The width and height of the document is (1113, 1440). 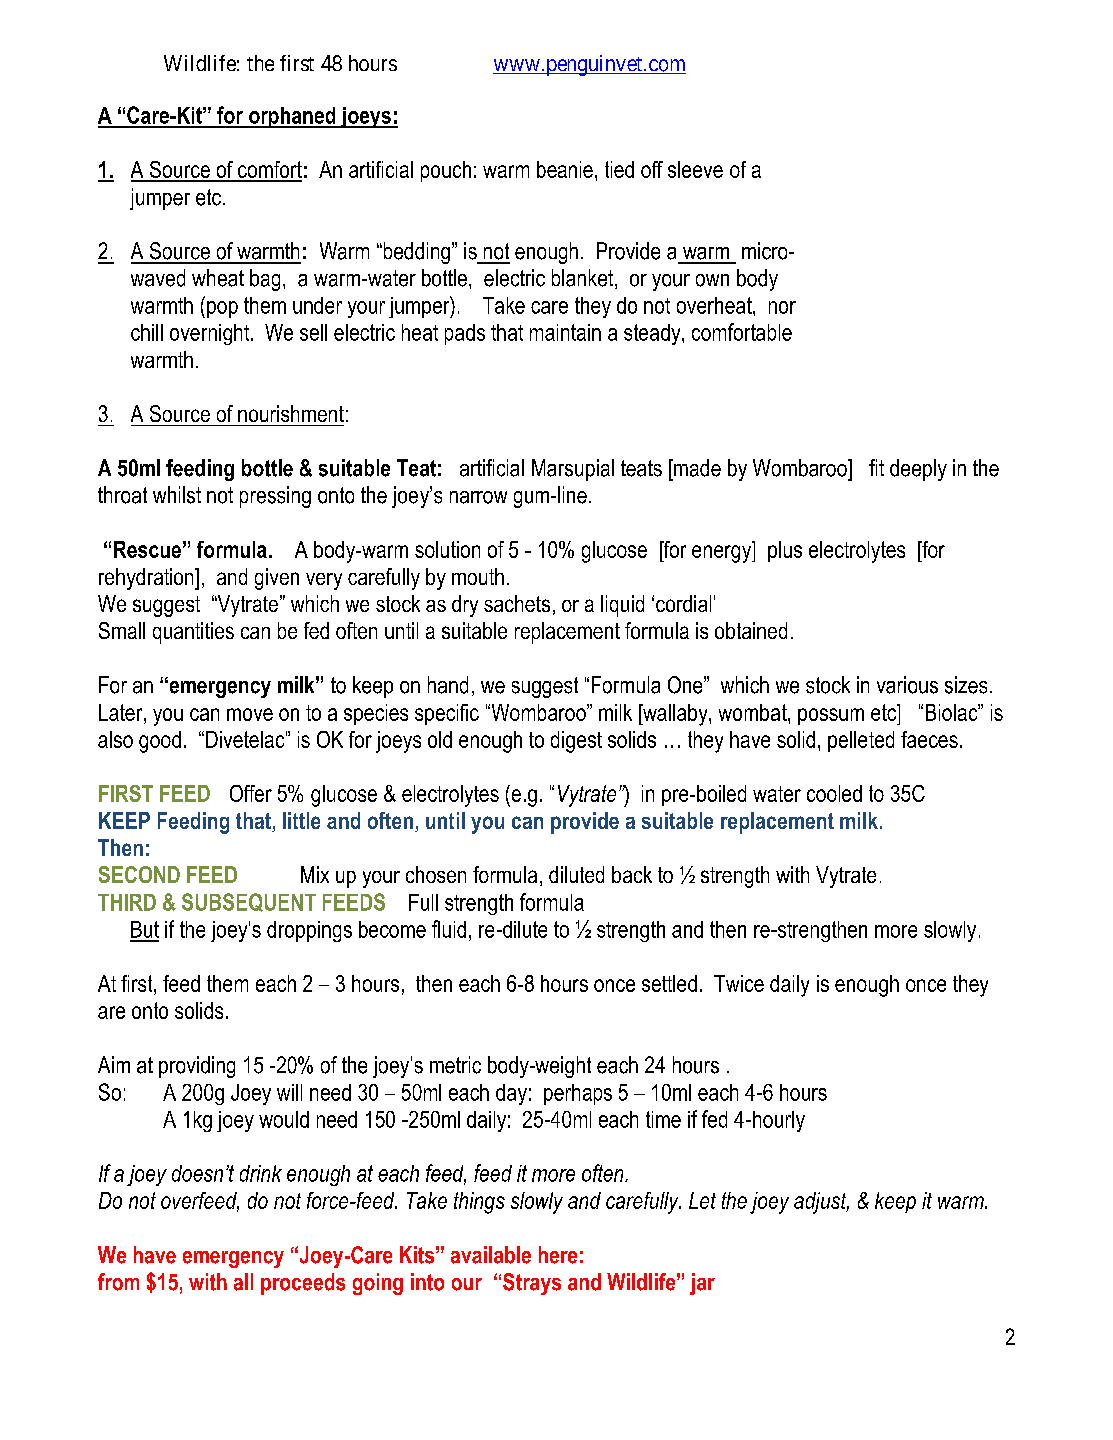 I want to click on proceeds, so click(x=303, y=1284).
